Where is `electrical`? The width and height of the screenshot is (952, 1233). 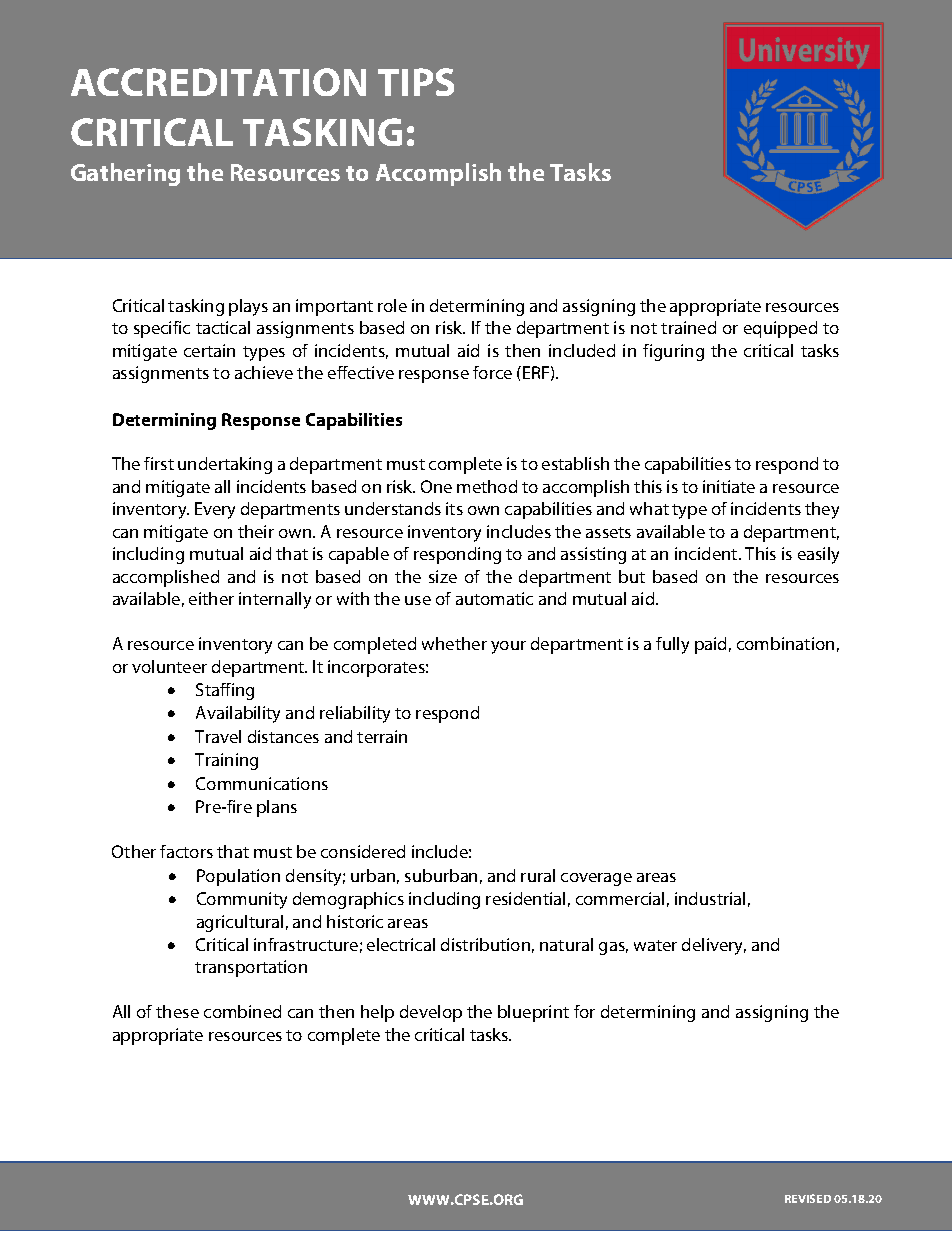
electrical is located at coordinates (401, 944).
